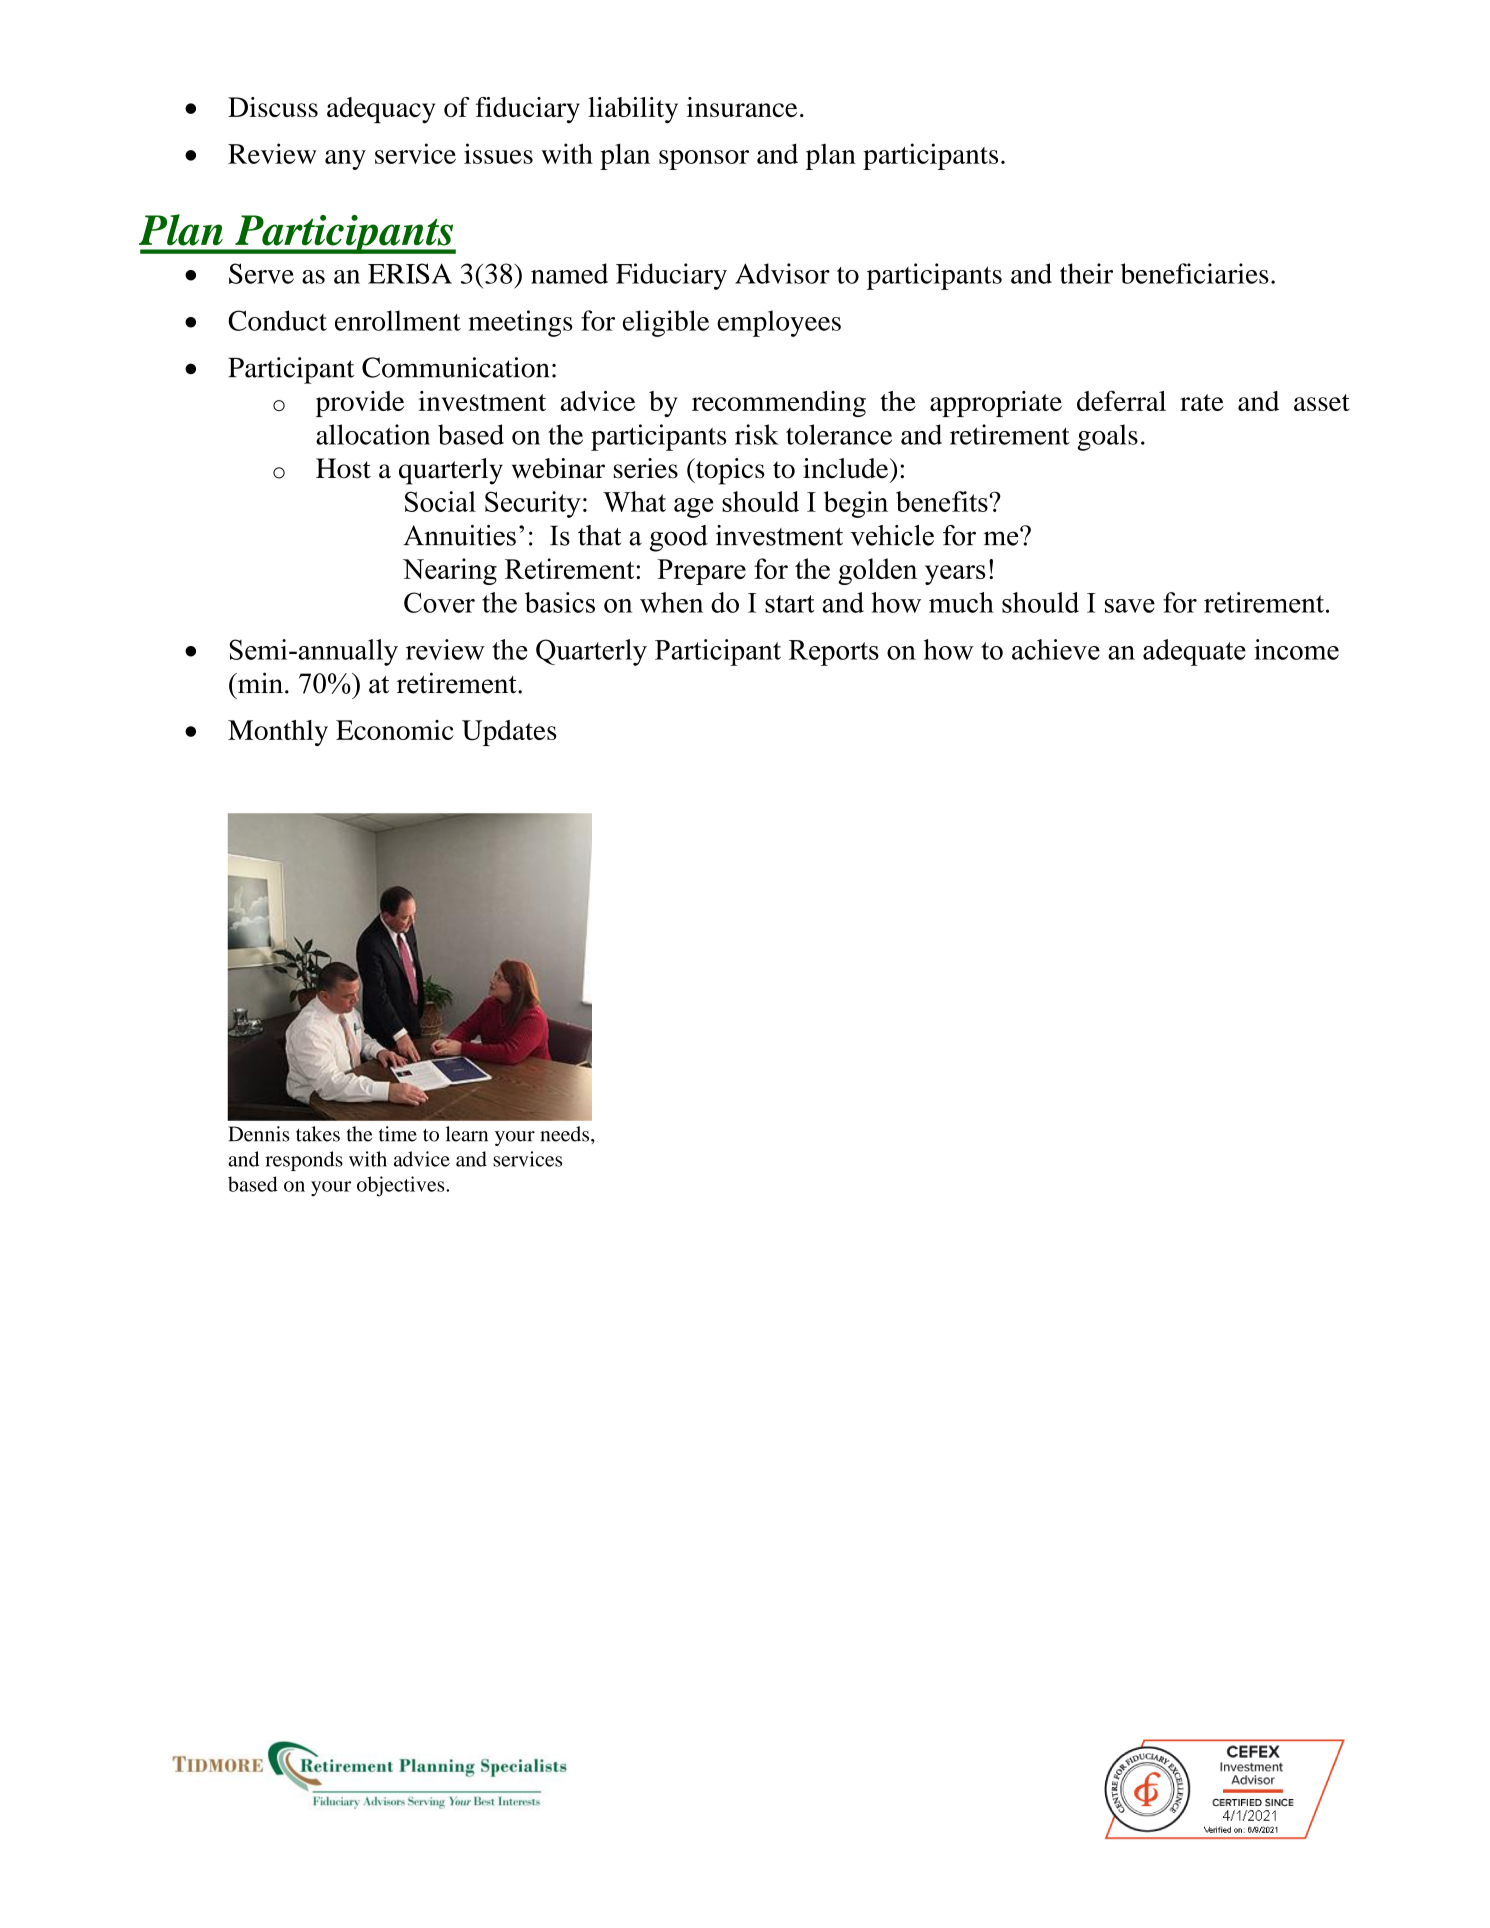 The image size is (1490, 1928). What do you see at coordinates (742, 107) in the screenshot?
I see `insurance` at bounding box center [742, 107].
